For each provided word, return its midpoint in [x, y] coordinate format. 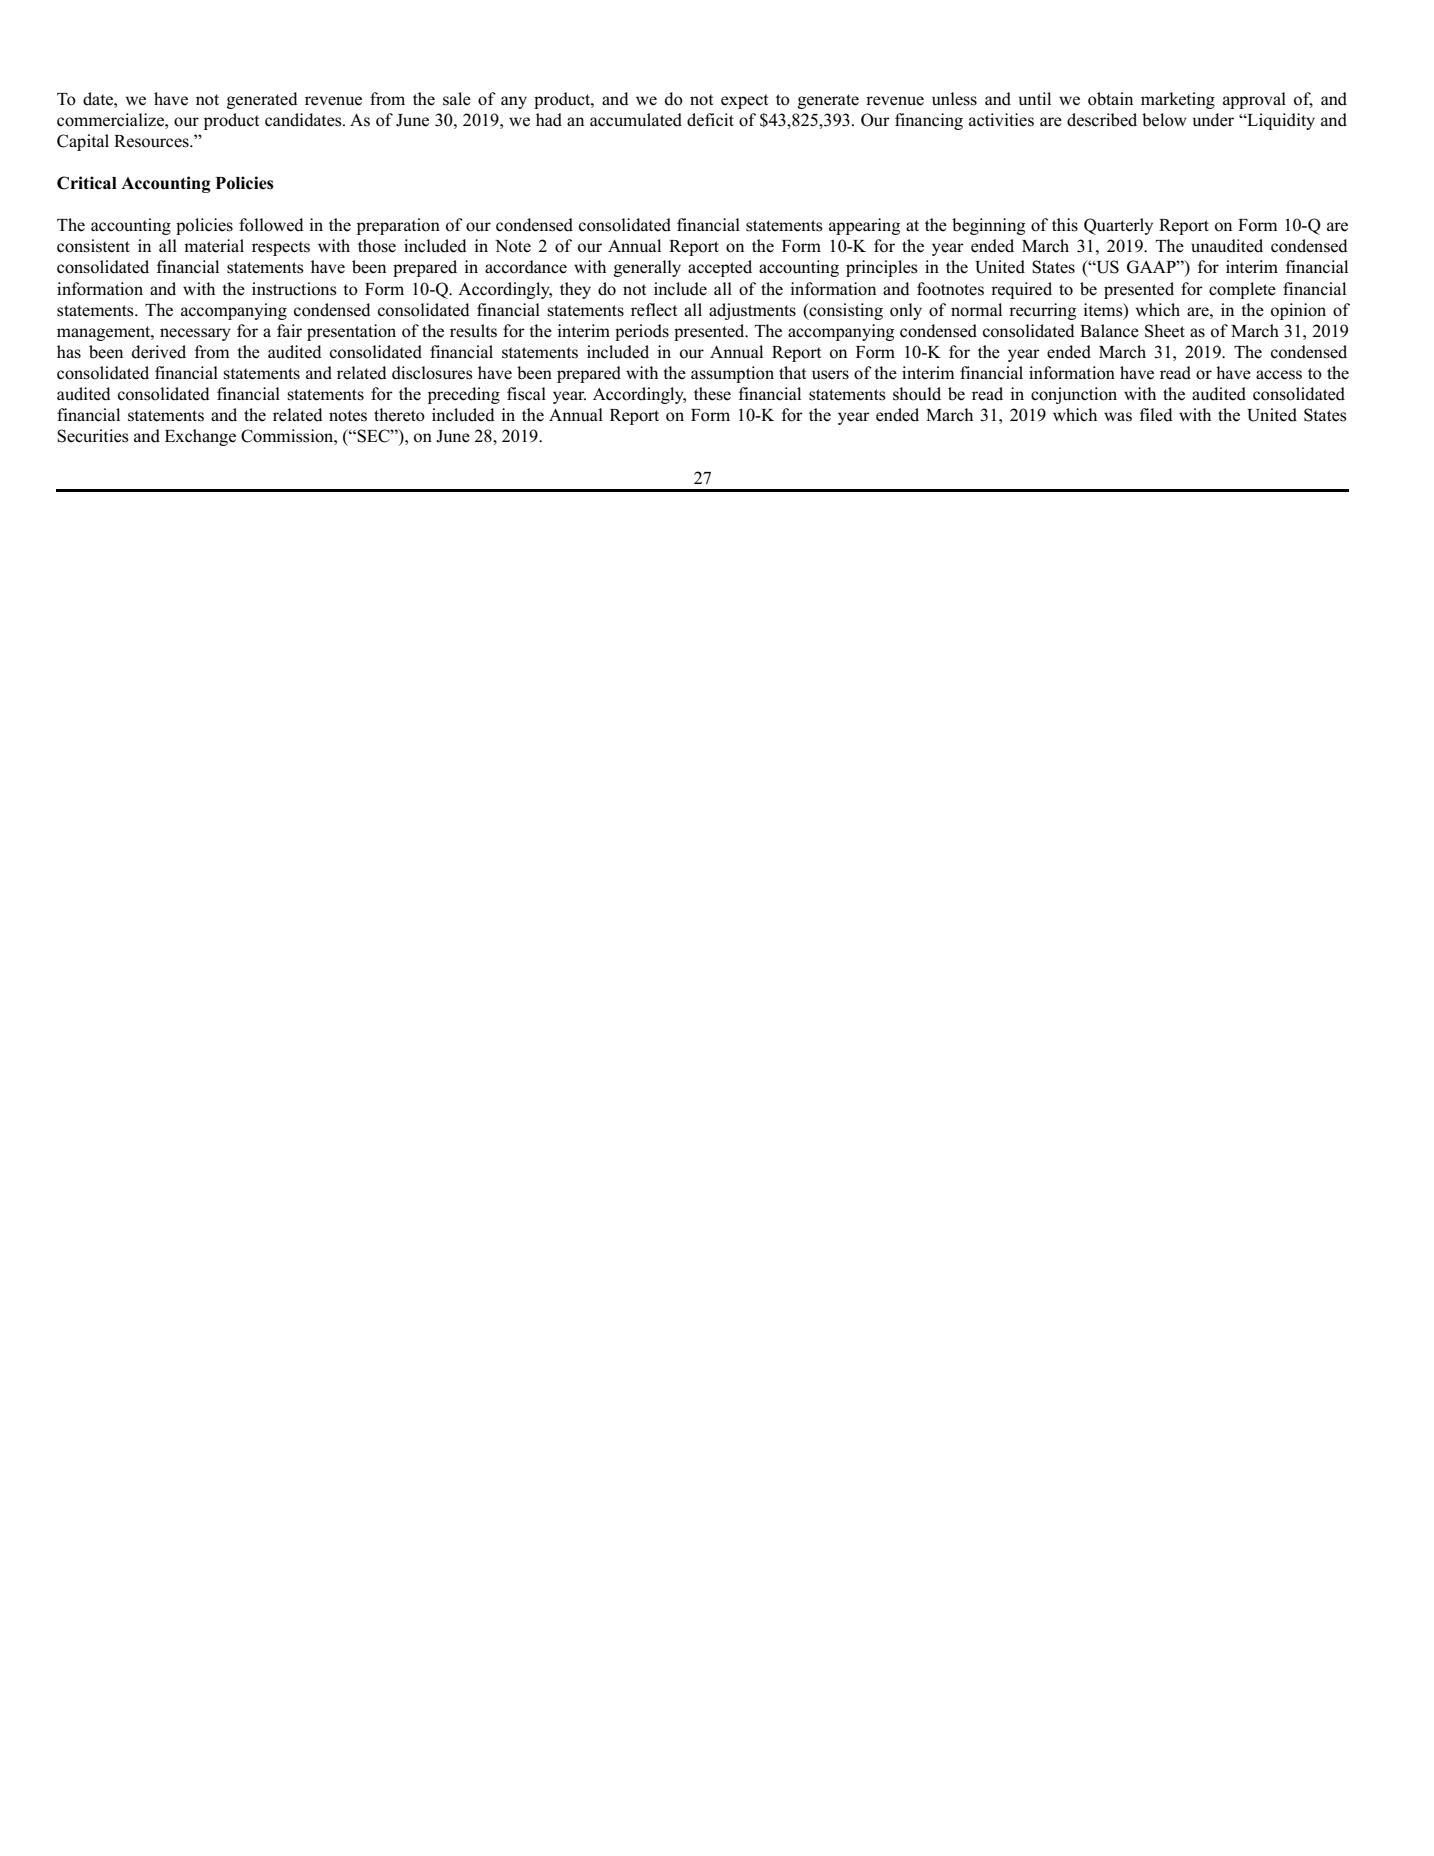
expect [744, 101]
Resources [152, 141]
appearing [864, 226]
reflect [654, 310]
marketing [1178, 100]
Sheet [1165, 331]
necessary [195, 334]
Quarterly [1118, 226]
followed [271, 225]
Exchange [200, 437]
